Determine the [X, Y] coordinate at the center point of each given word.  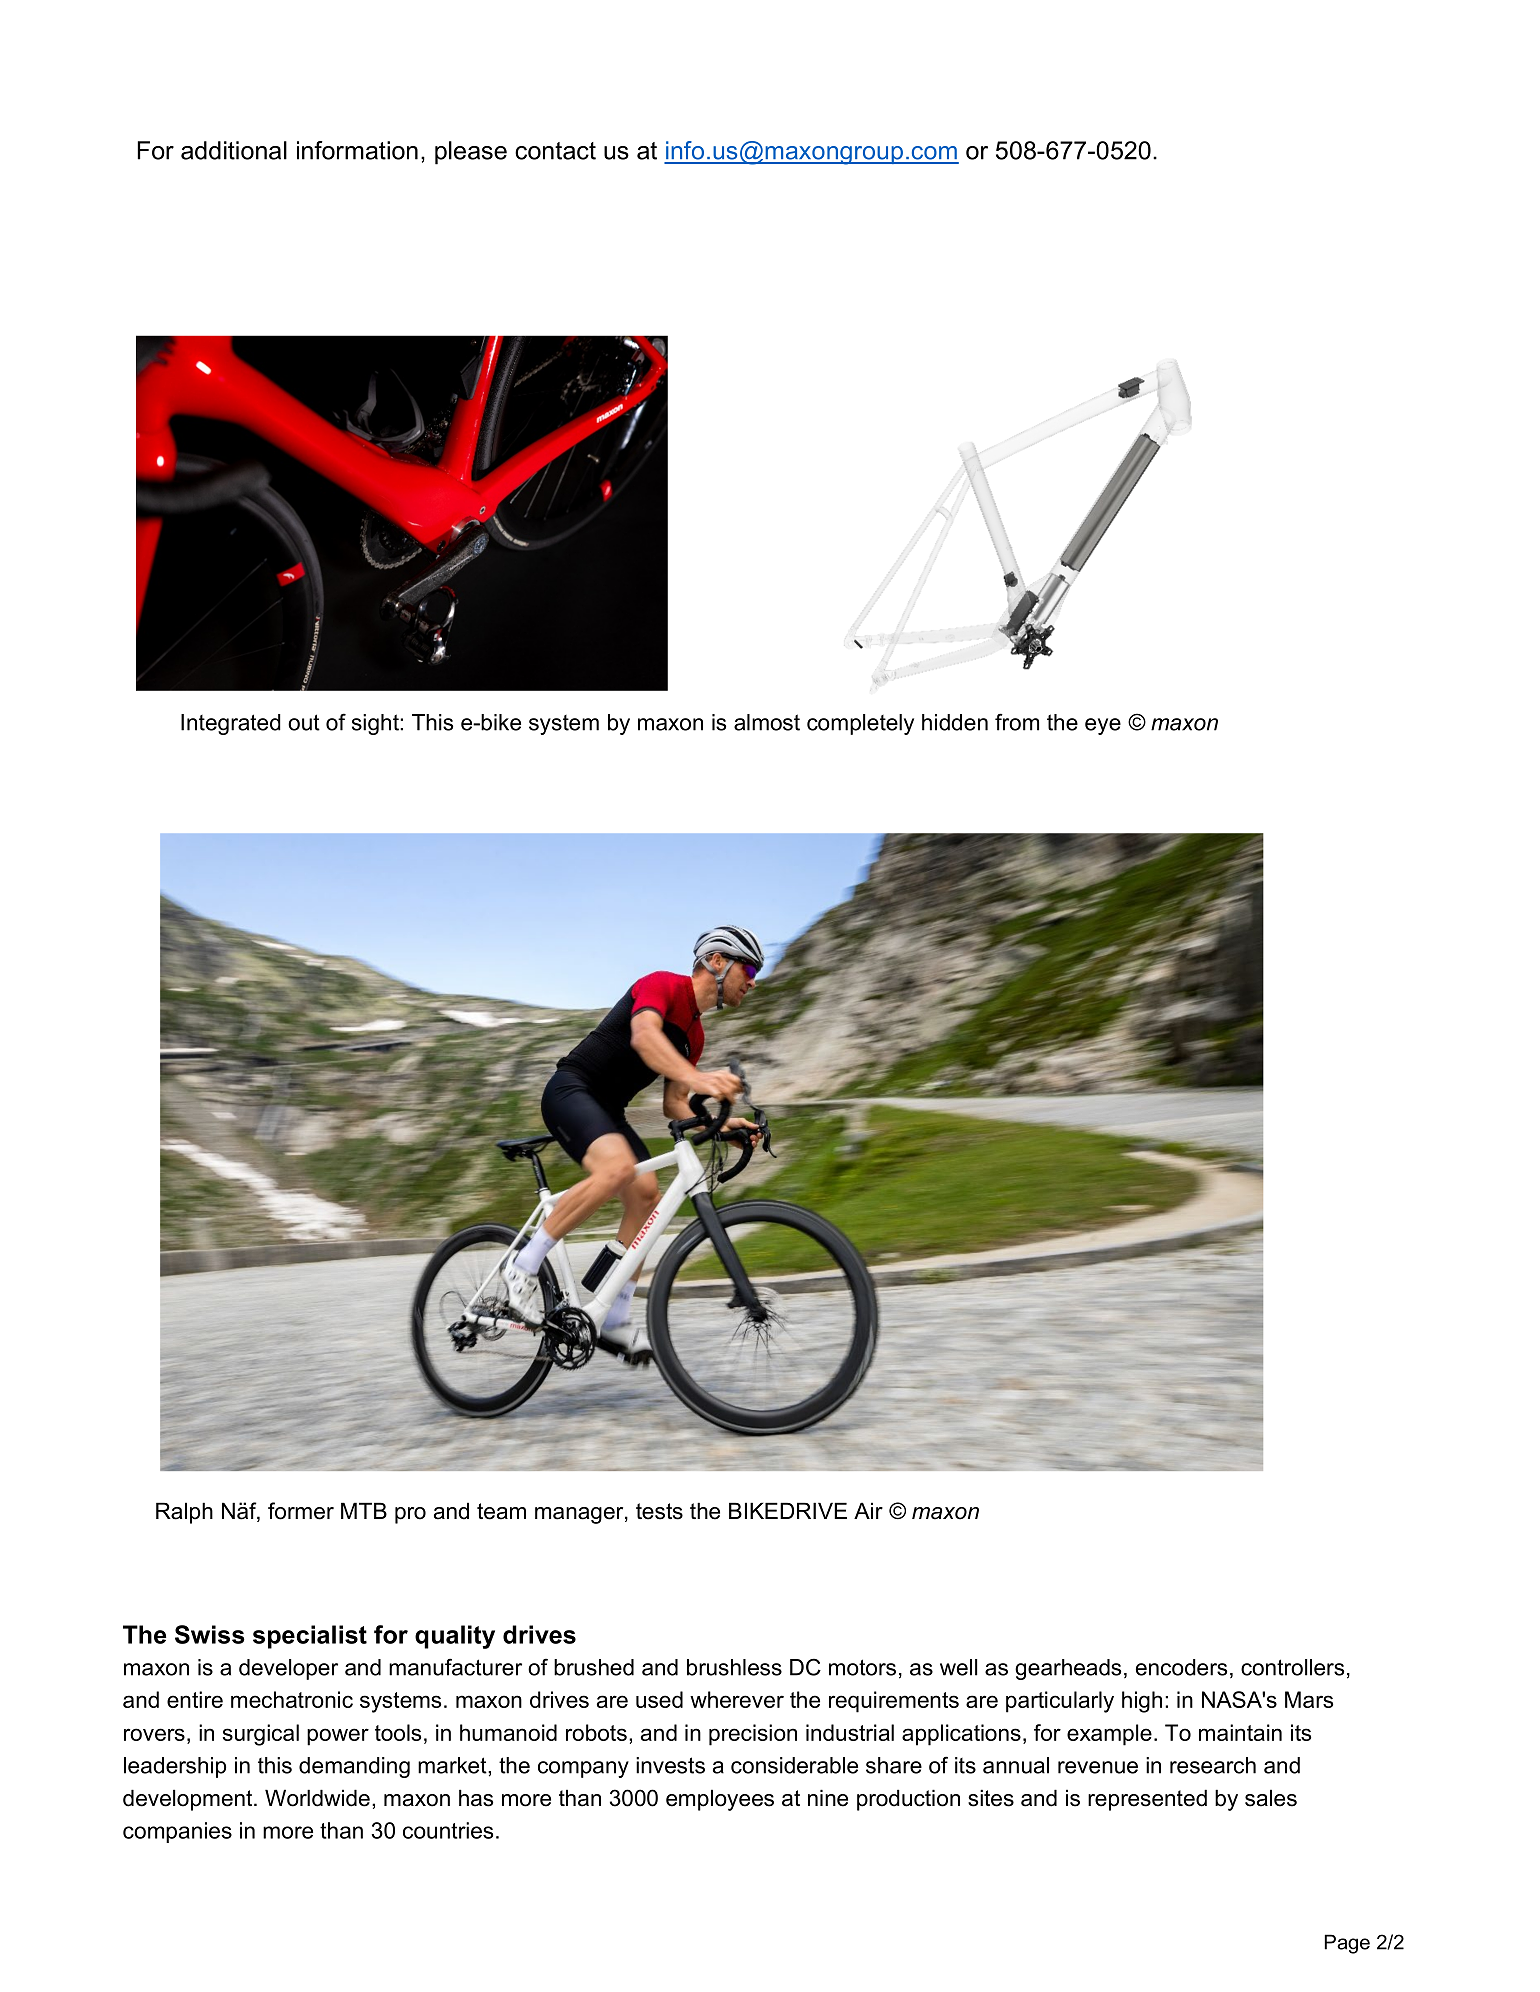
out [304, 722]
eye [1103, 726]
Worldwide [317, 1798]
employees [720, 1800]
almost [767, 722]
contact [555, 151]
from [1017, 722]
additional [234, 150]
